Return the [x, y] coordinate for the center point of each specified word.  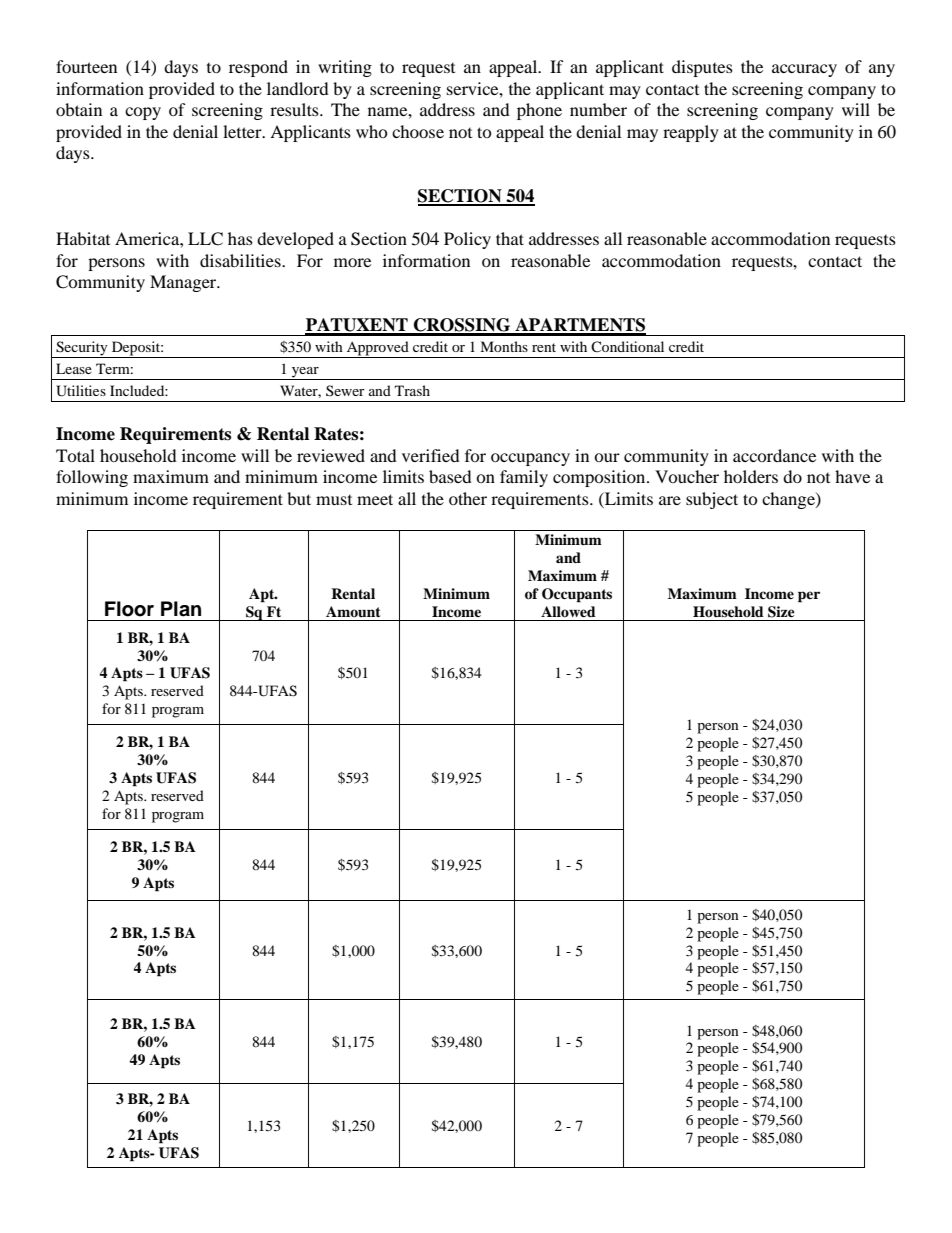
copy [143, 113]
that [510, 238]
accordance [774, 455]
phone [539, 111]
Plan [181, 609]
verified [431, 455]
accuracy [804, 70]
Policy [467, 240]
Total [75, 455]
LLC [205, 239]
